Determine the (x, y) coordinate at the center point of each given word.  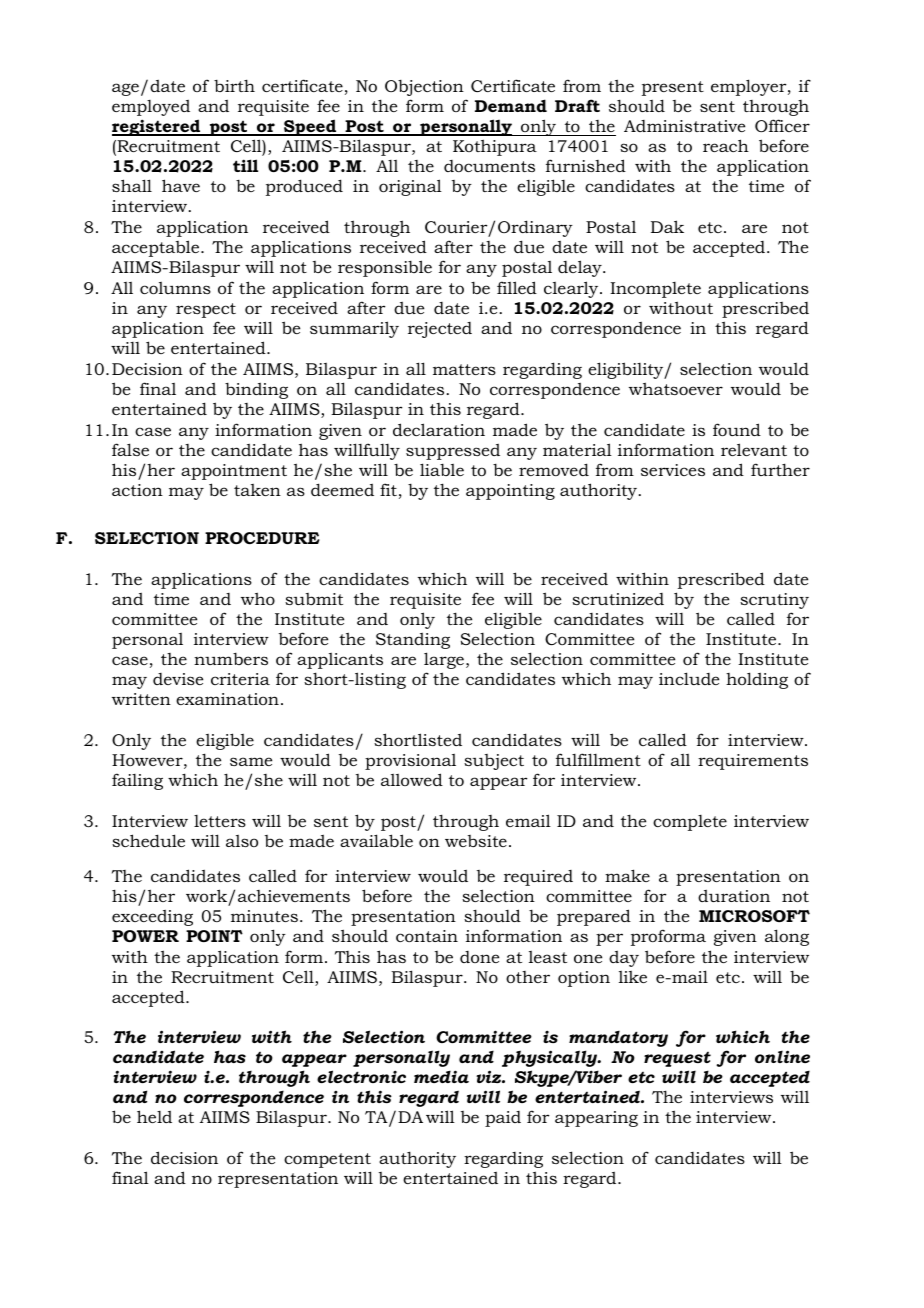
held (154, 1116)
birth (234, 85)
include (689, 678)
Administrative (684, 126)
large (444, 660)
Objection (424, 88)
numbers (231, 659)
